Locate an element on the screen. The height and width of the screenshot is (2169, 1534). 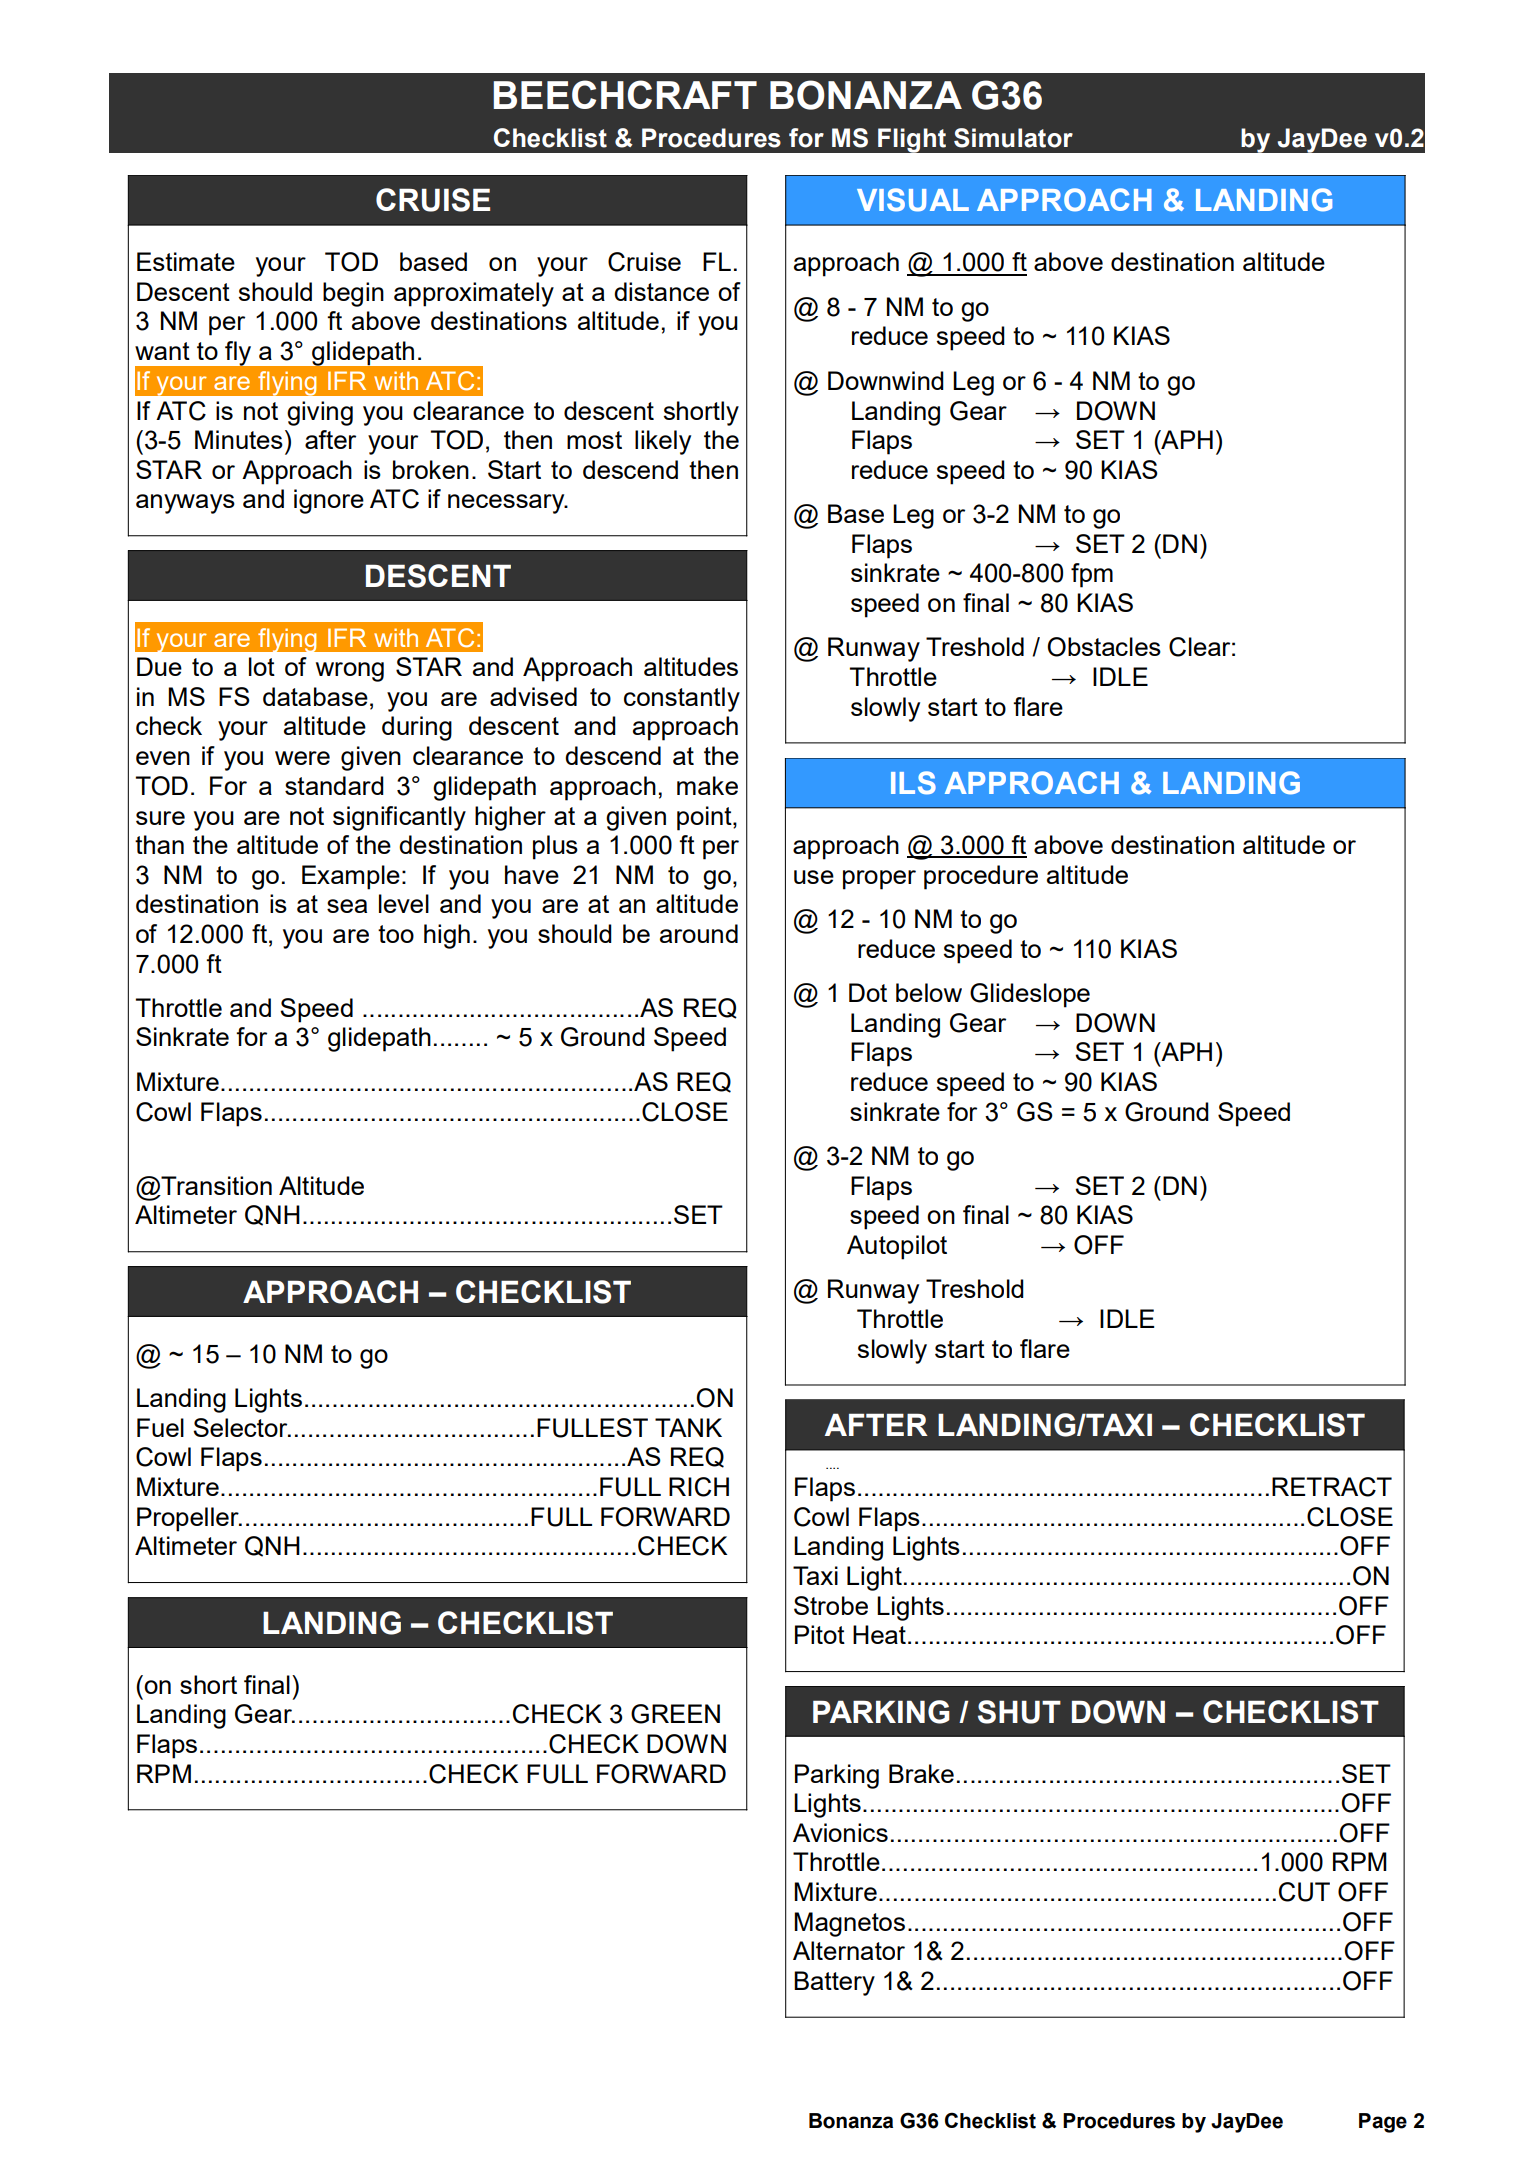
Obstacles is located at coordinates (1104, 647).
